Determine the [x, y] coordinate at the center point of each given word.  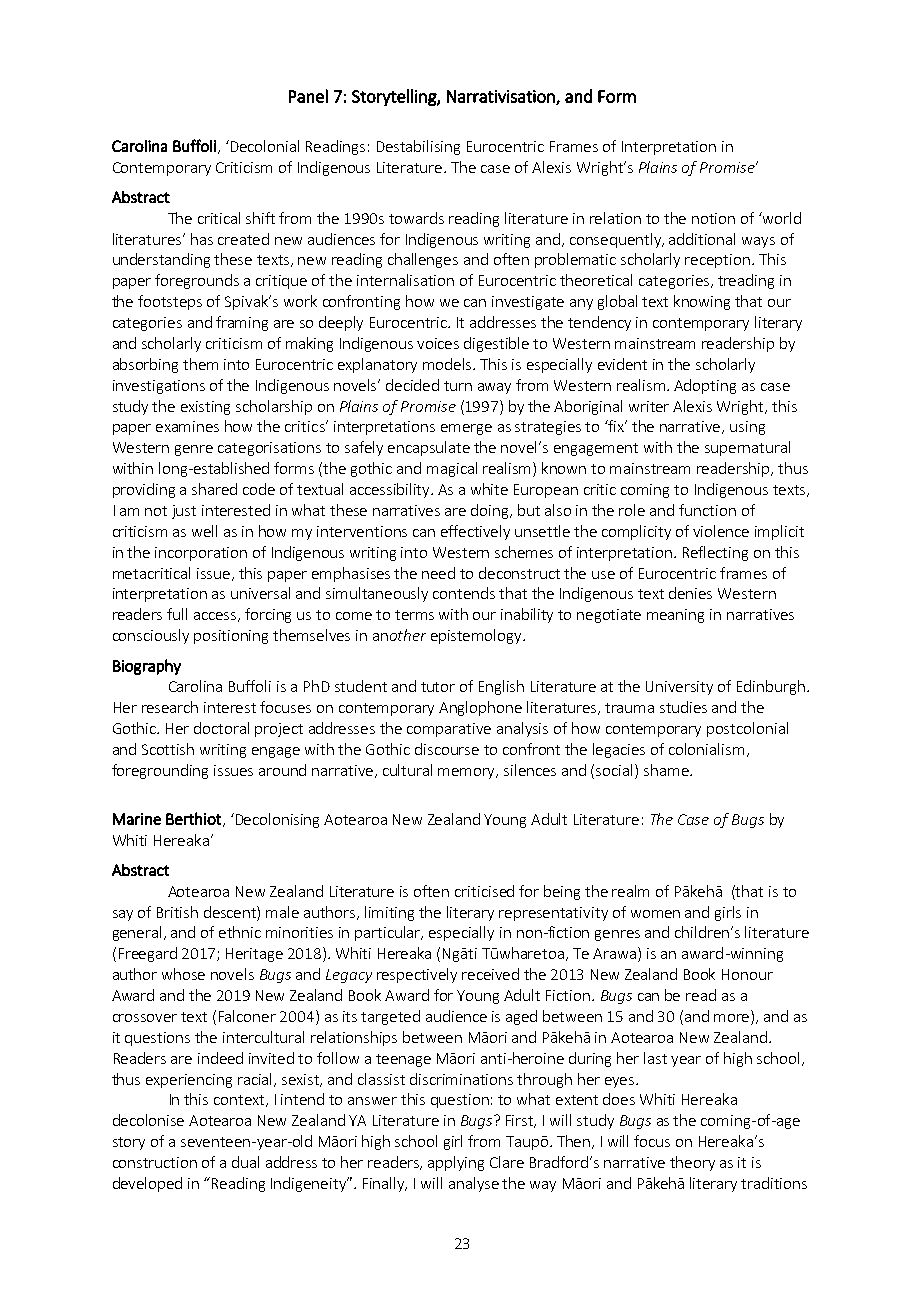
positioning [231, 637]
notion [713, 218]
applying [456, 1163]
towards [416, 218]
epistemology [477, 636]
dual [245, 1162]
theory [692, 1163]
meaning [675, 616]
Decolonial [263, 146]
